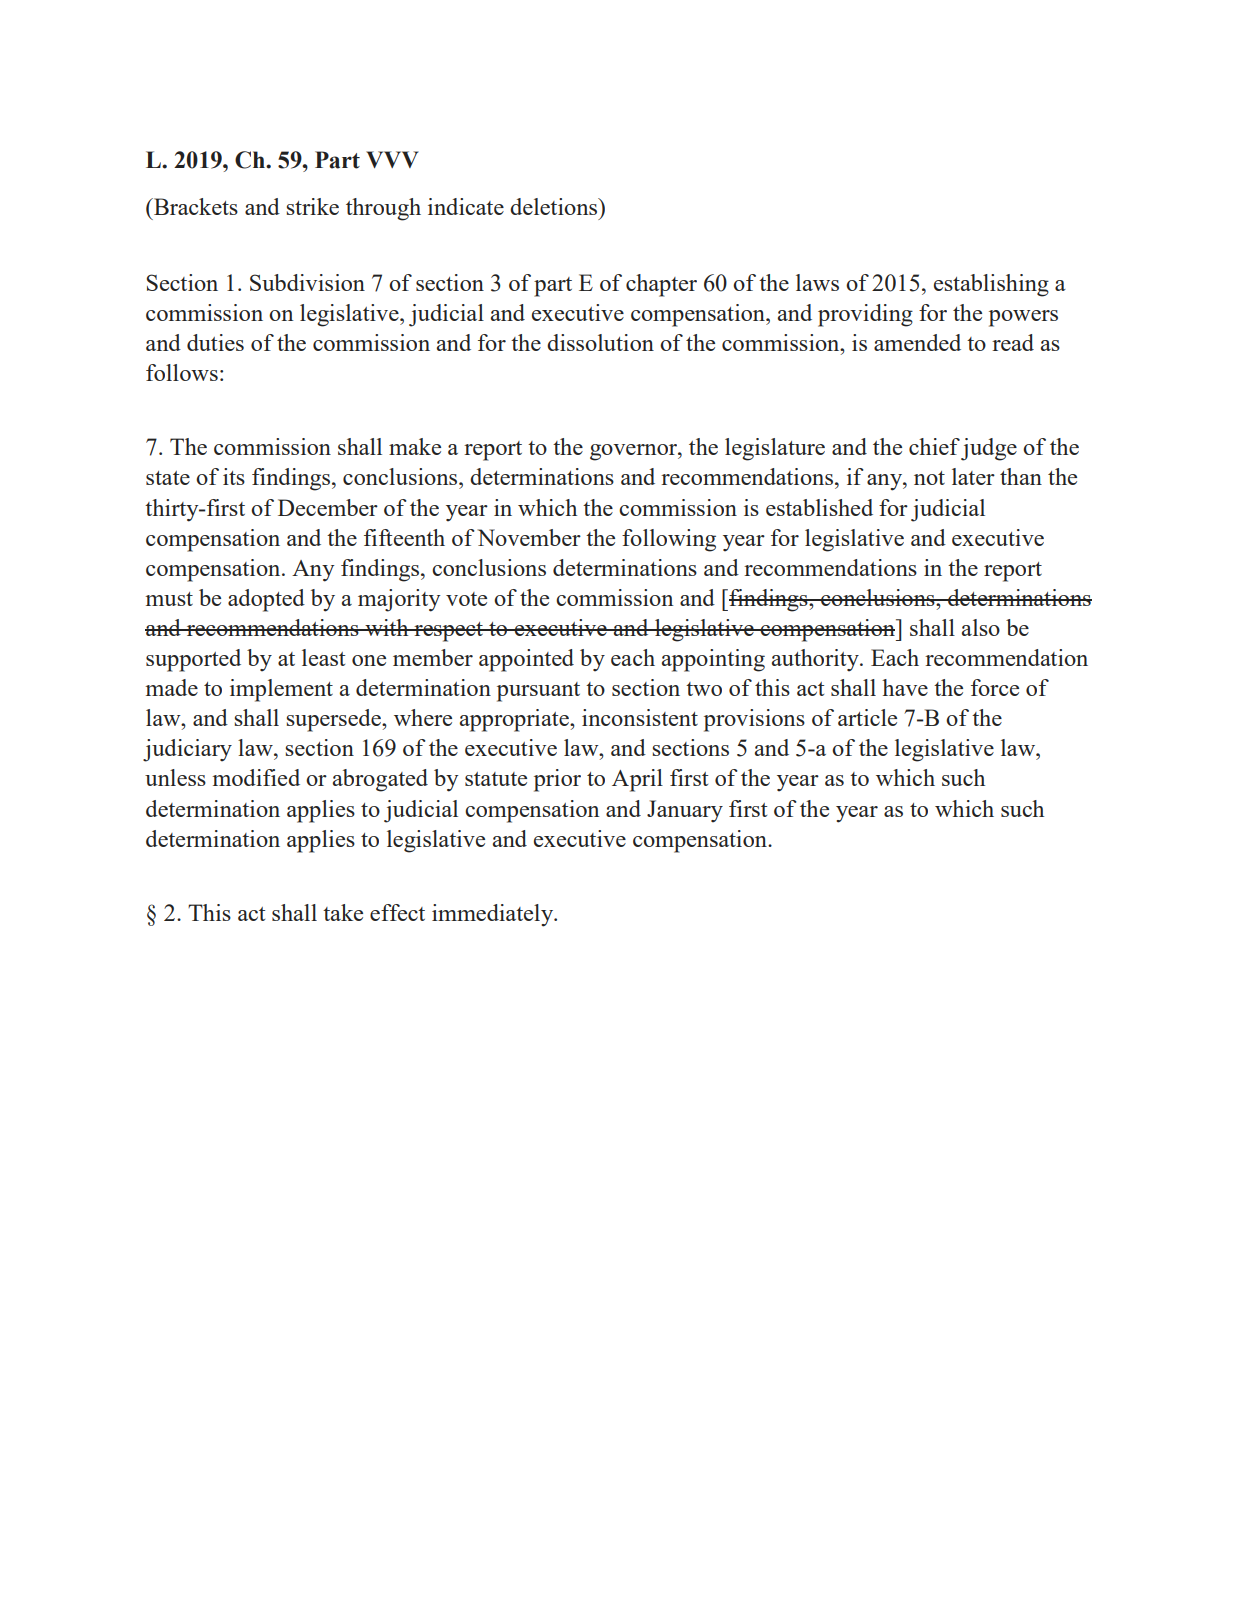 This image has height=1602, width=1238. Describe the element at coordinates (529, 537) in the image. I see `November` at that location.
